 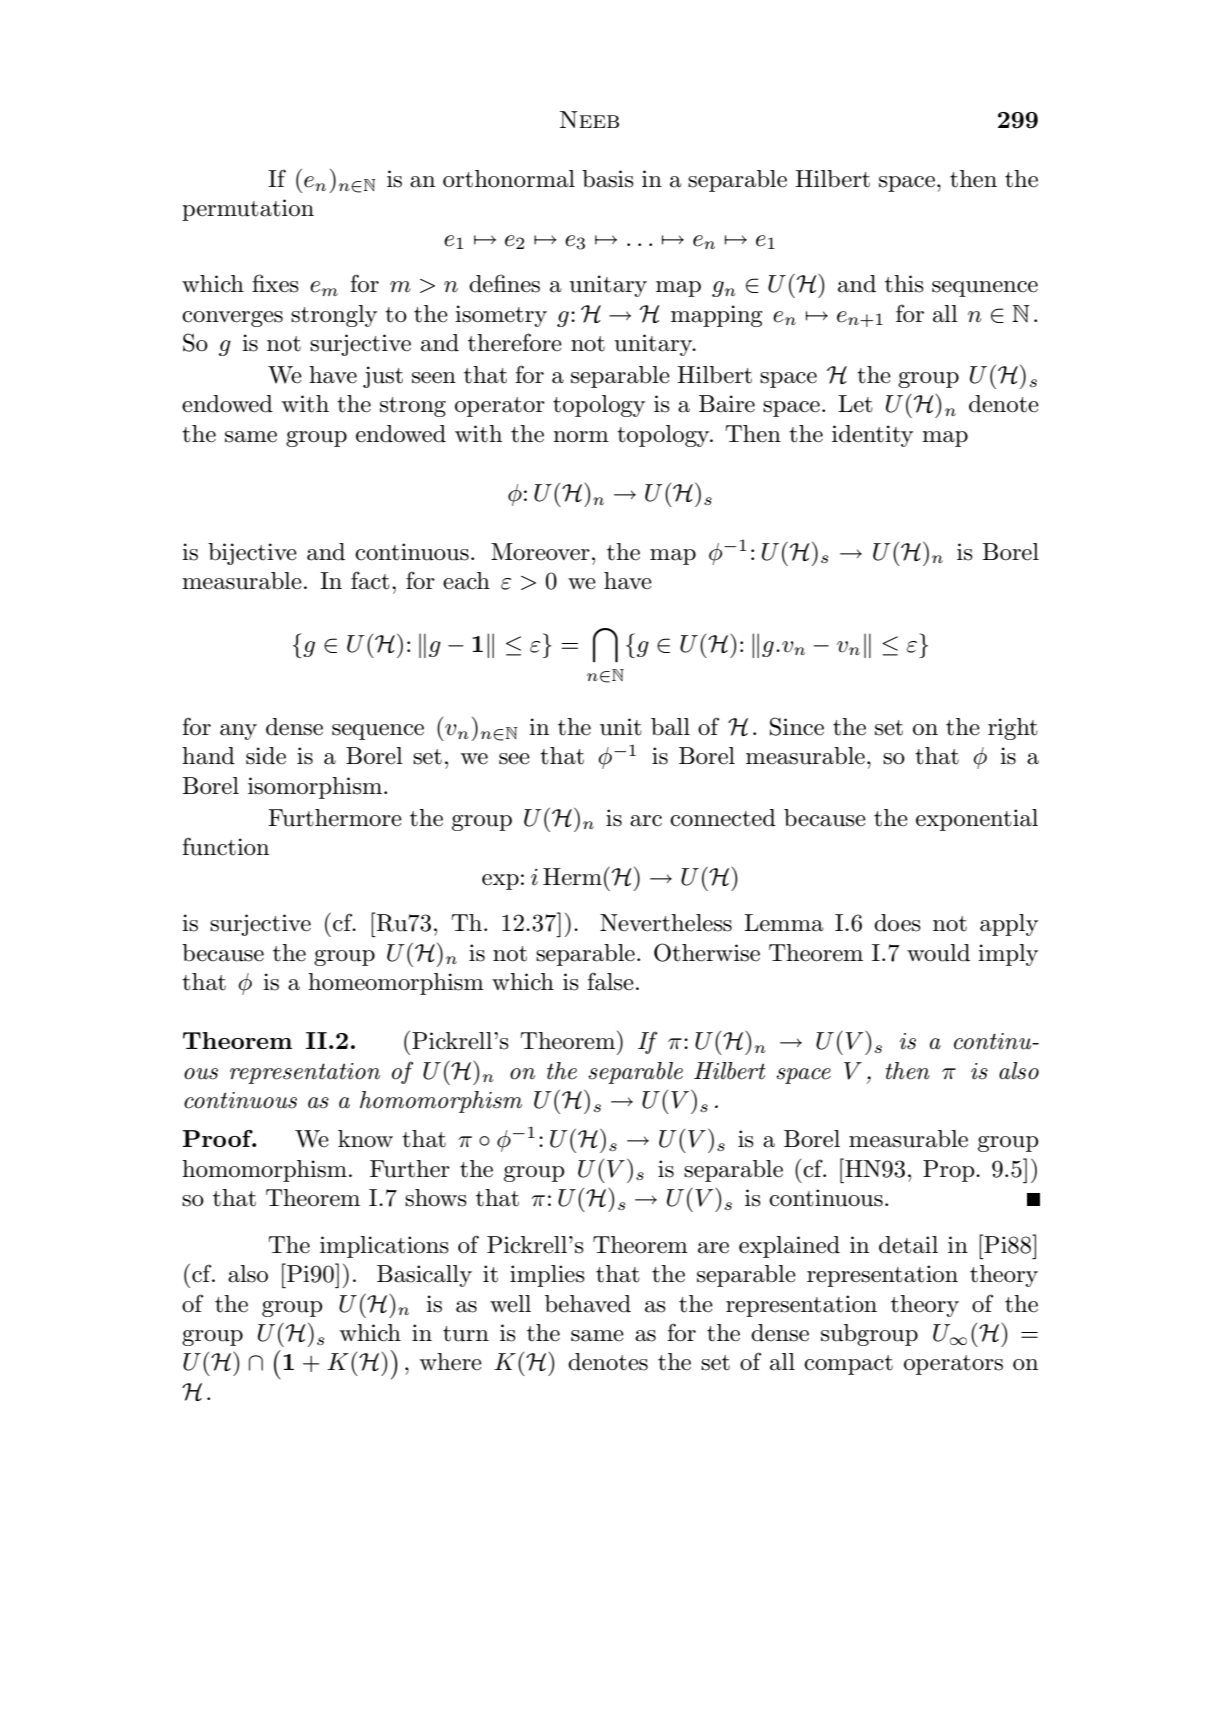 I want to click on would, so click(x=938, y=953).
